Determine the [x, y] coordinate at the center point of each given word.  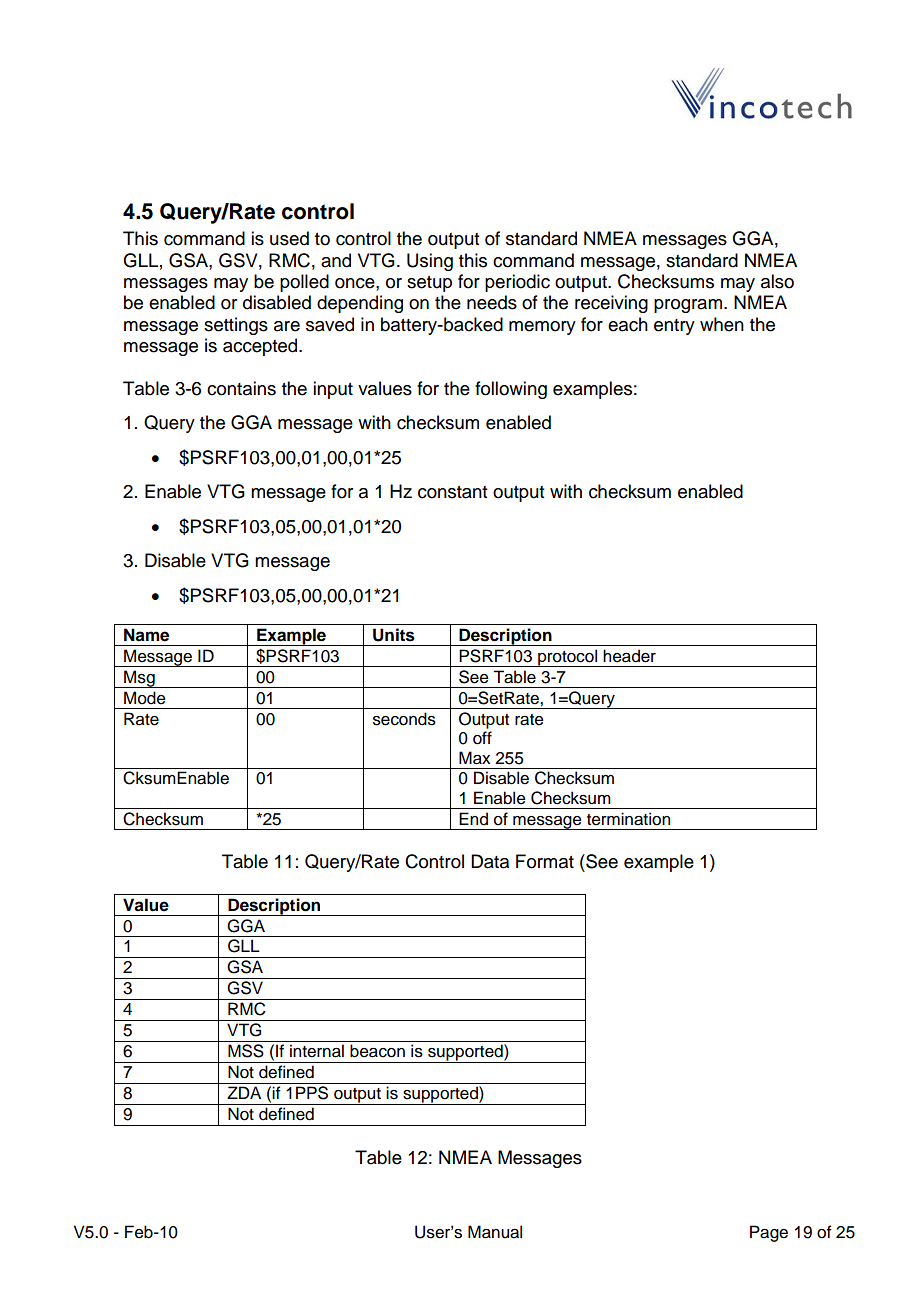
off [482, 738]
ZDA [244, 1092]
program [688, 306]
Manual [495, 1232]
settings [236, 326]
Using [430, 262]
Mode [145, 698]
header [629, 656]
